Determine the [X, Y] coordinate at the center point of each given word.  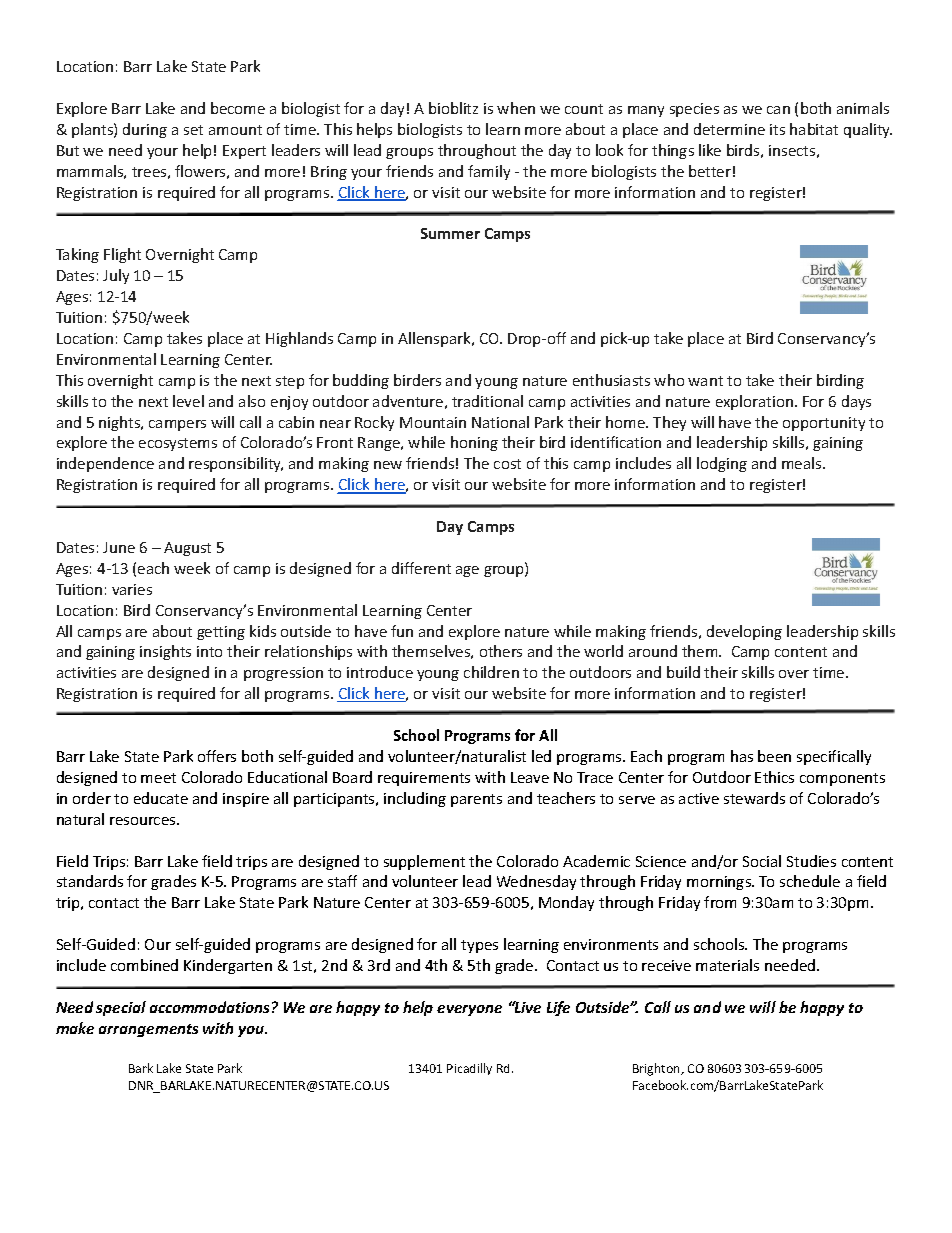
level [188, 401]
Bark [141, 1068]
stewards [754, 798]
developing [744, 632]
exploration [754, 402]
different [421, 568]
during [145, 130]
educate [161, 798]
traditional [487, 401]
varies [132, 589]
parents [476, 800]
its [777, 129]
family [489, 172]
